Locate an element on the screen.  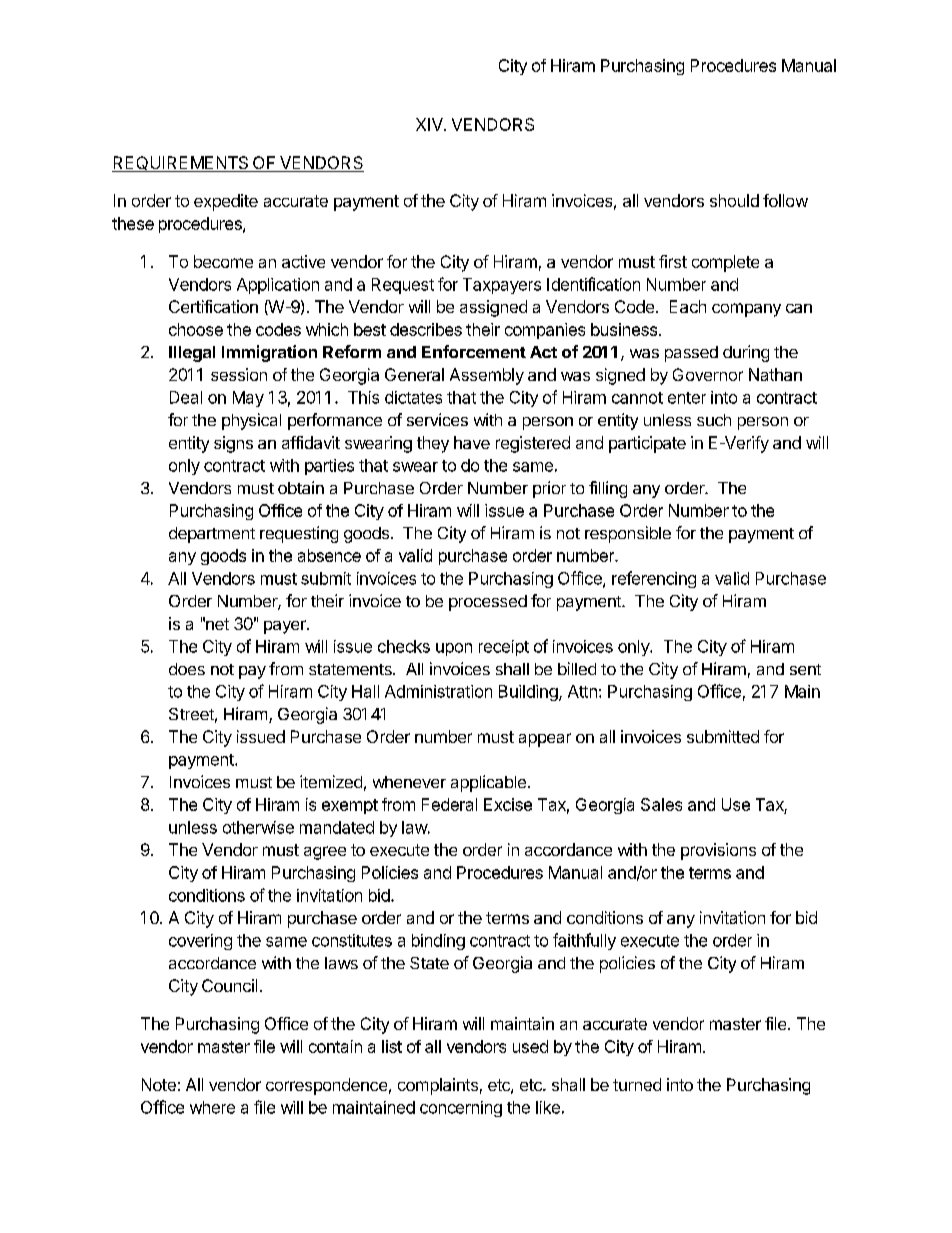
such is located at coordinates (714, 420).
